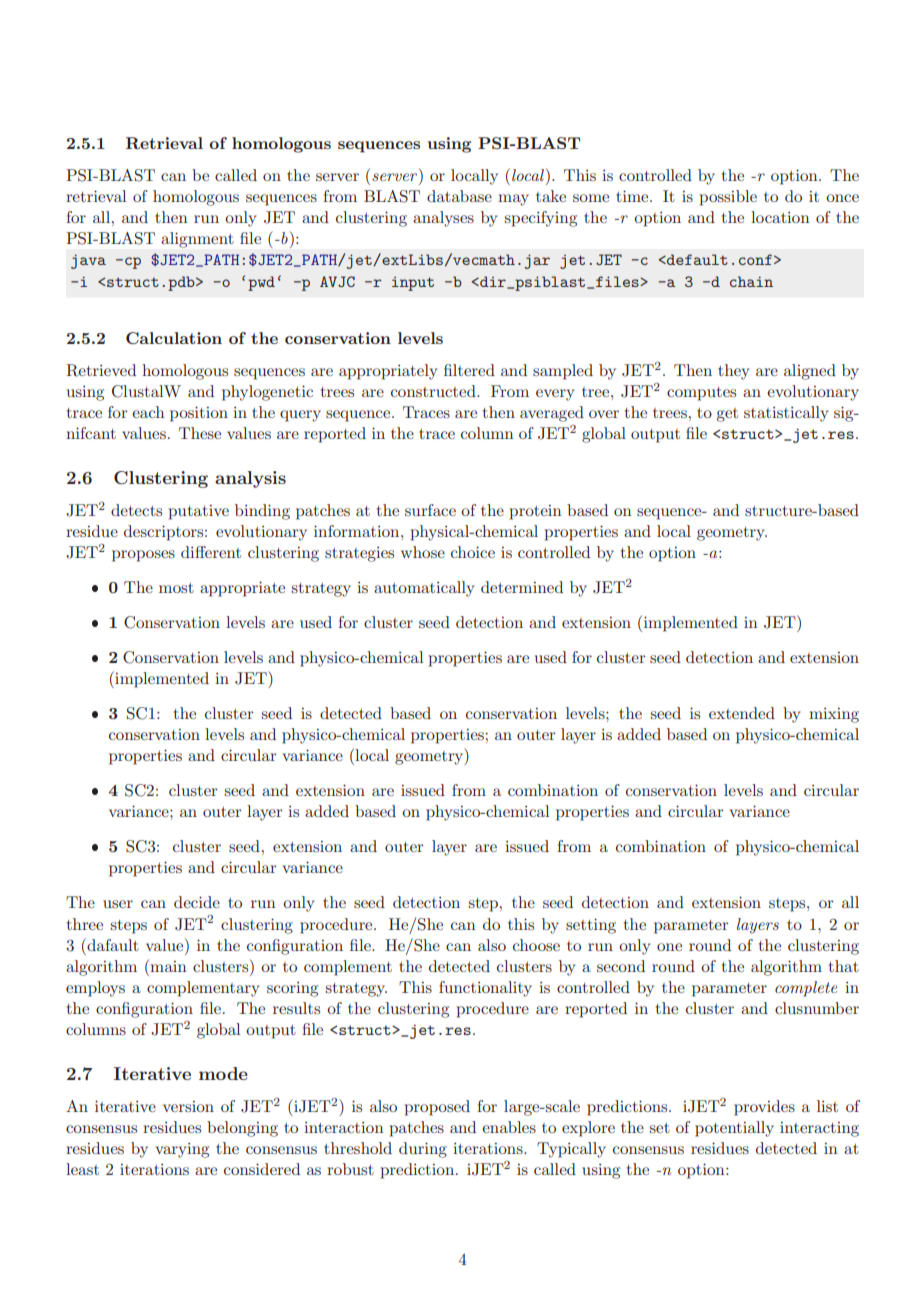  I want to click on extended, so click(742, 713).
